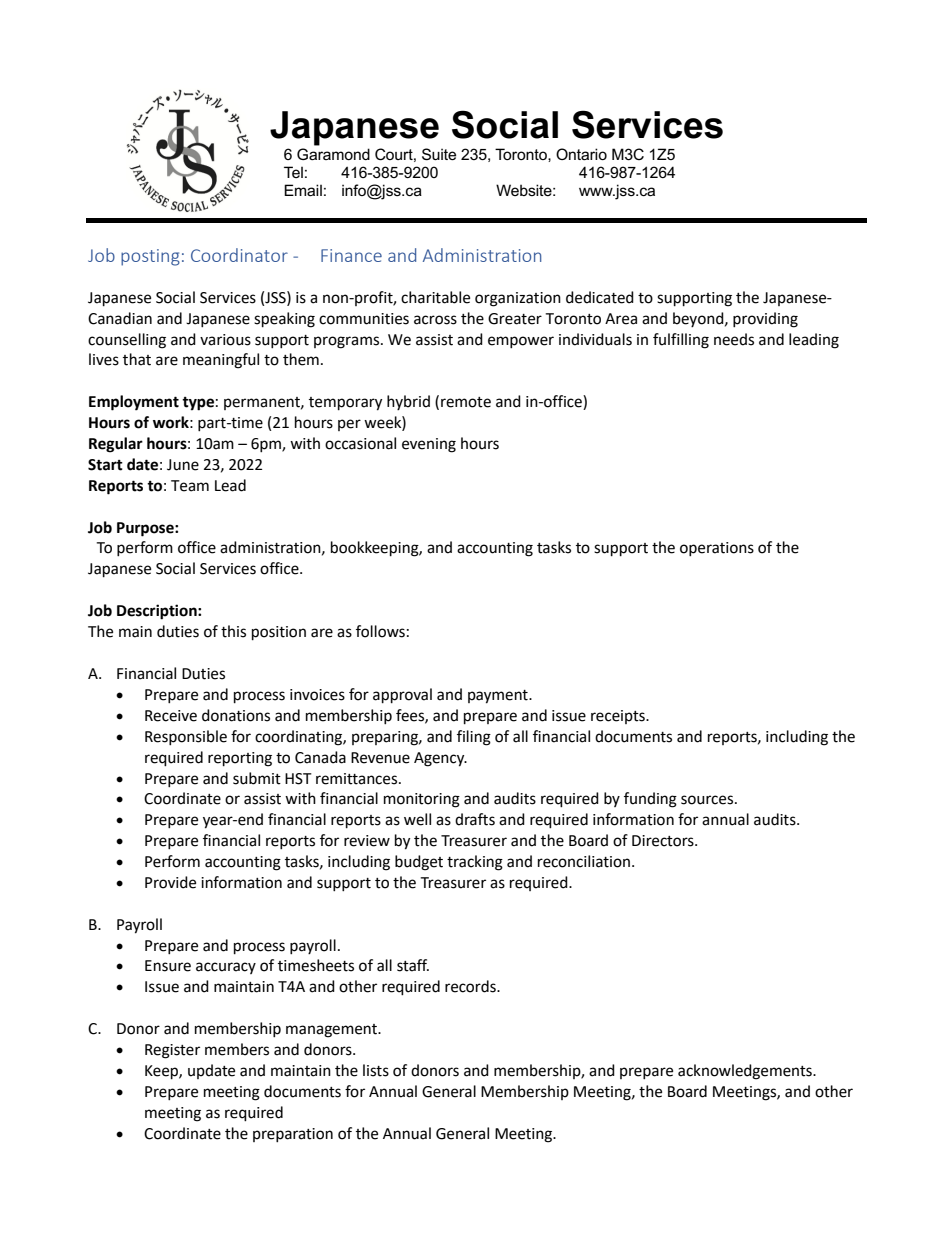  Describe the element at coordinates (150, 257) in the image. I see `posting` at that location.
